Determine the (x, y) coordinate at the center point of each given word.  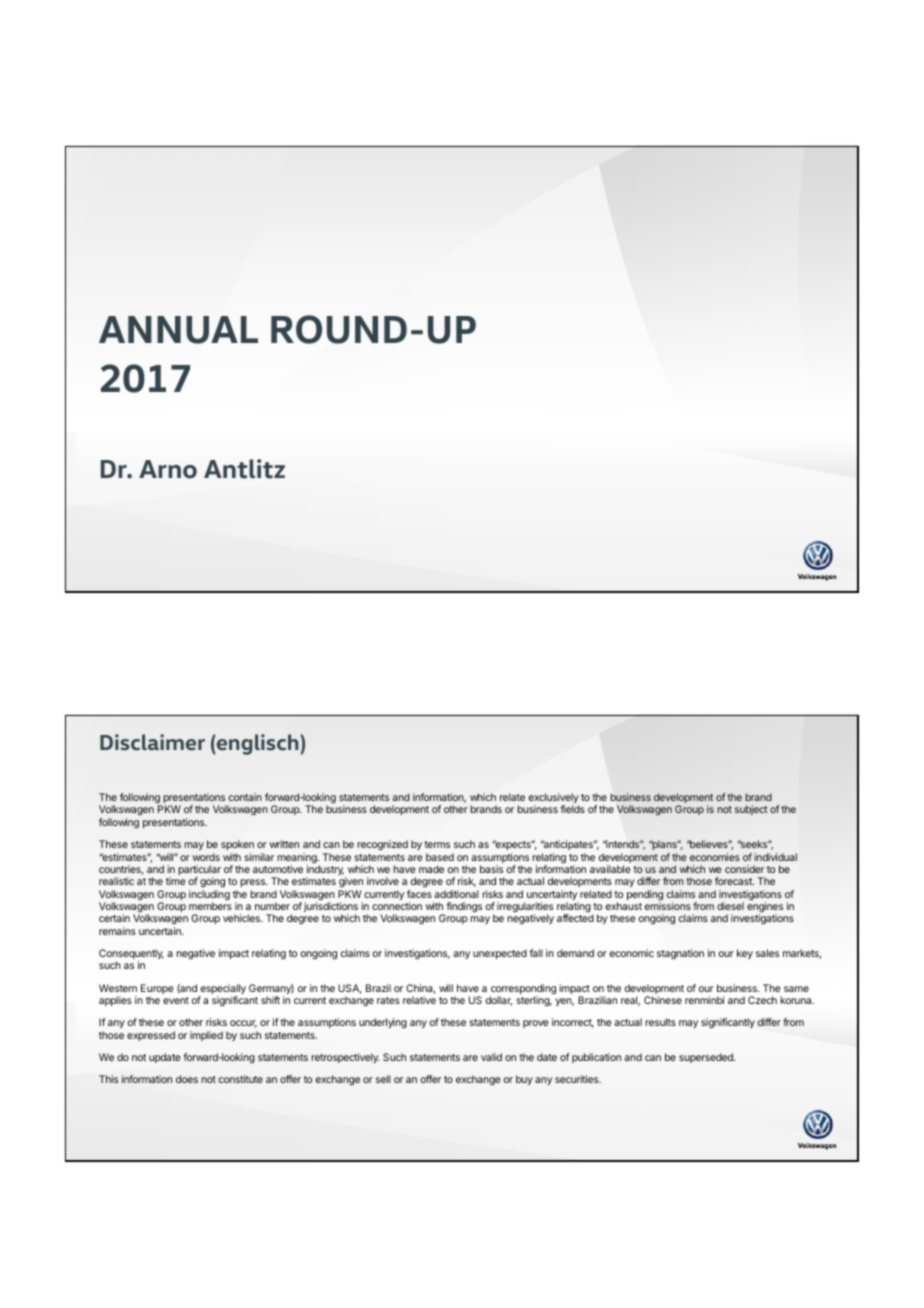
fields (572, 809)
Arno (168, 469)
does (187, 1079)
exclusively (554, 799)
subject (751, 810)
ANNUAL (178, 330)
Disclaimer (152, 742)
